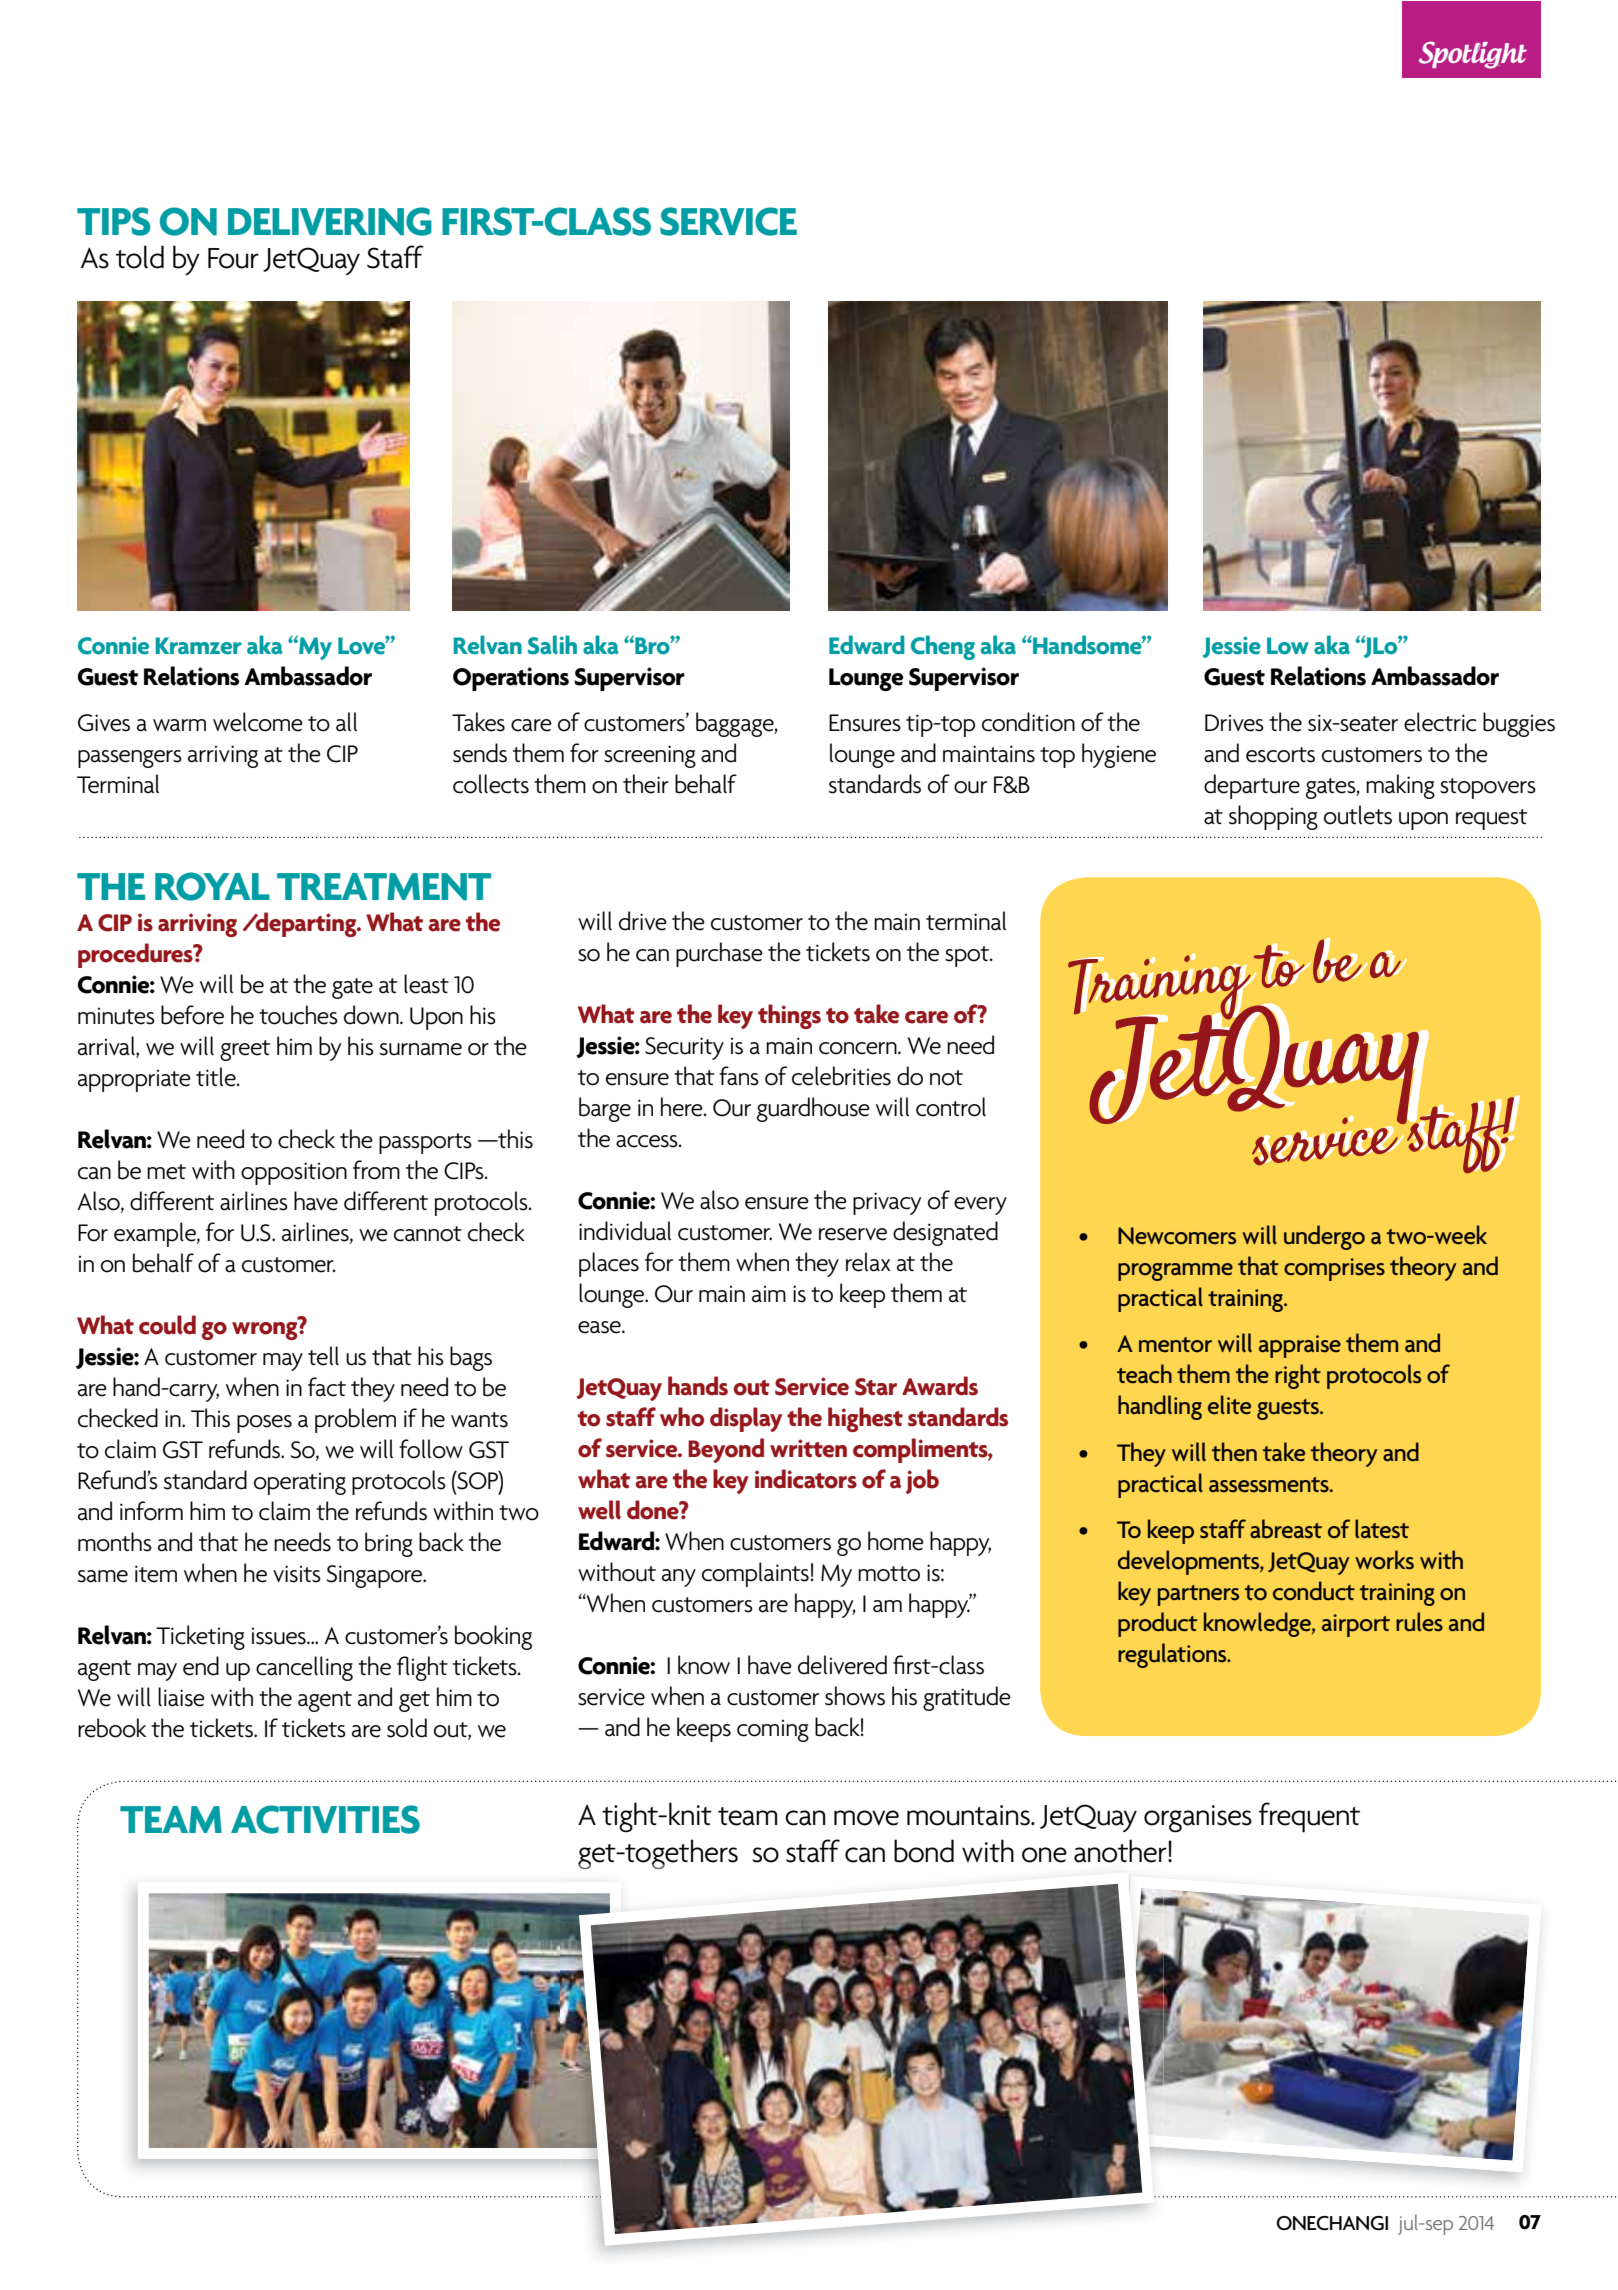 This screenshot has height=2290, width=1618. Describe the element at coordinates (294, 1173) in the screenshot. I see `opposition` at that location.
